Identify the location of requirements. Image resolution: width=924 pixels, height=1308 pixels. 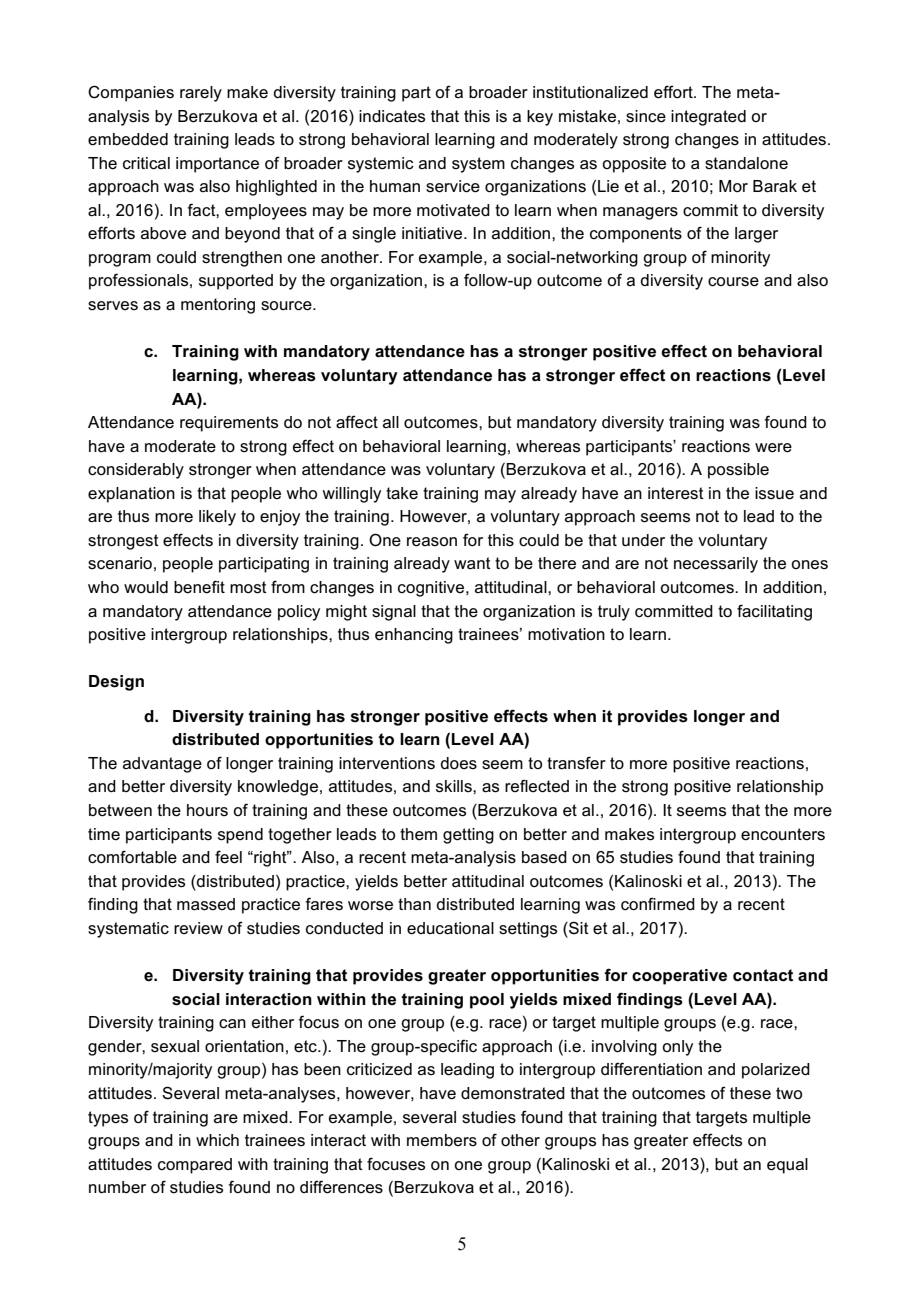
(229, 424).
